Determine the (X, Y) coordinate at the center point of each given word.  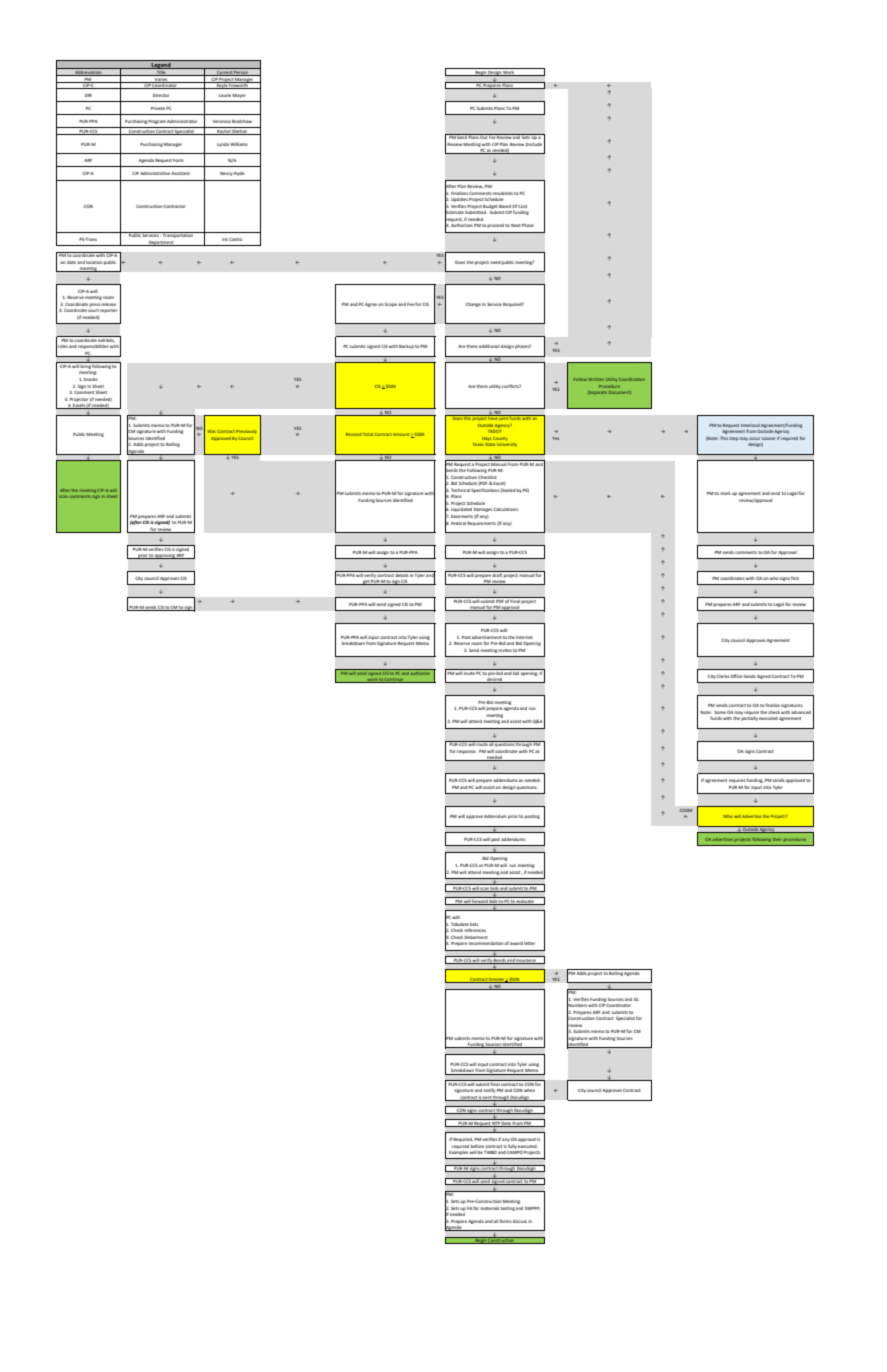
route (482, 743)
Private (158, 108)
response (466, 752)
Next (516, 225)
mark (725, 493)
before (477, 1146)
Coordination (632, 379)
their (776, 839)
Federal (458, 523)
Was (211, 431)
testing (508, 1209)
